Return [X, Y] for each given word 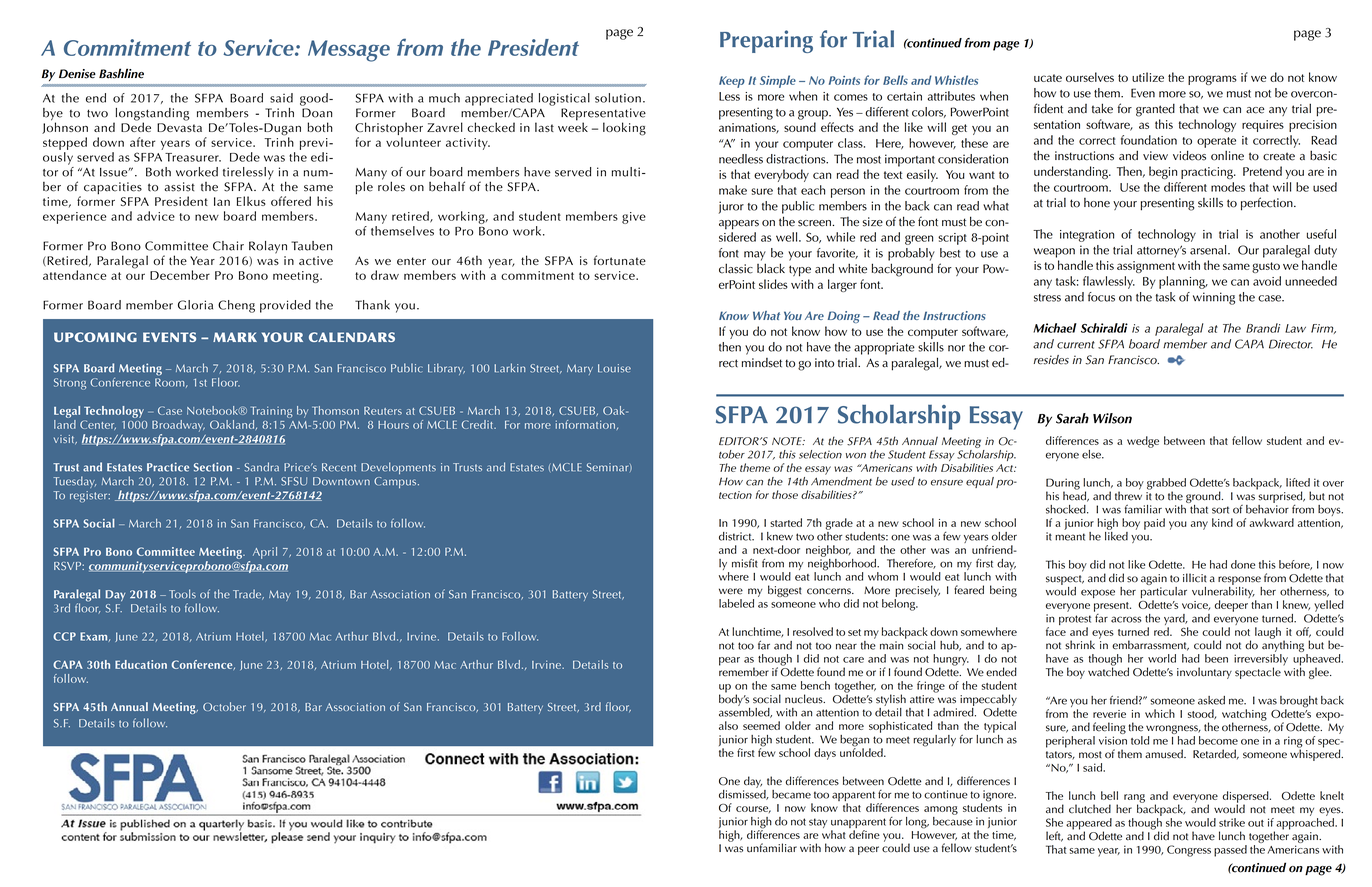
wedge [1143, 442]
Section [213, 467]
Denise [77, 74]
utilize [1148, 77]
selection [820, 454]
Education [141, 664]
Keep [732, 82]
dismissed [743, 793]
